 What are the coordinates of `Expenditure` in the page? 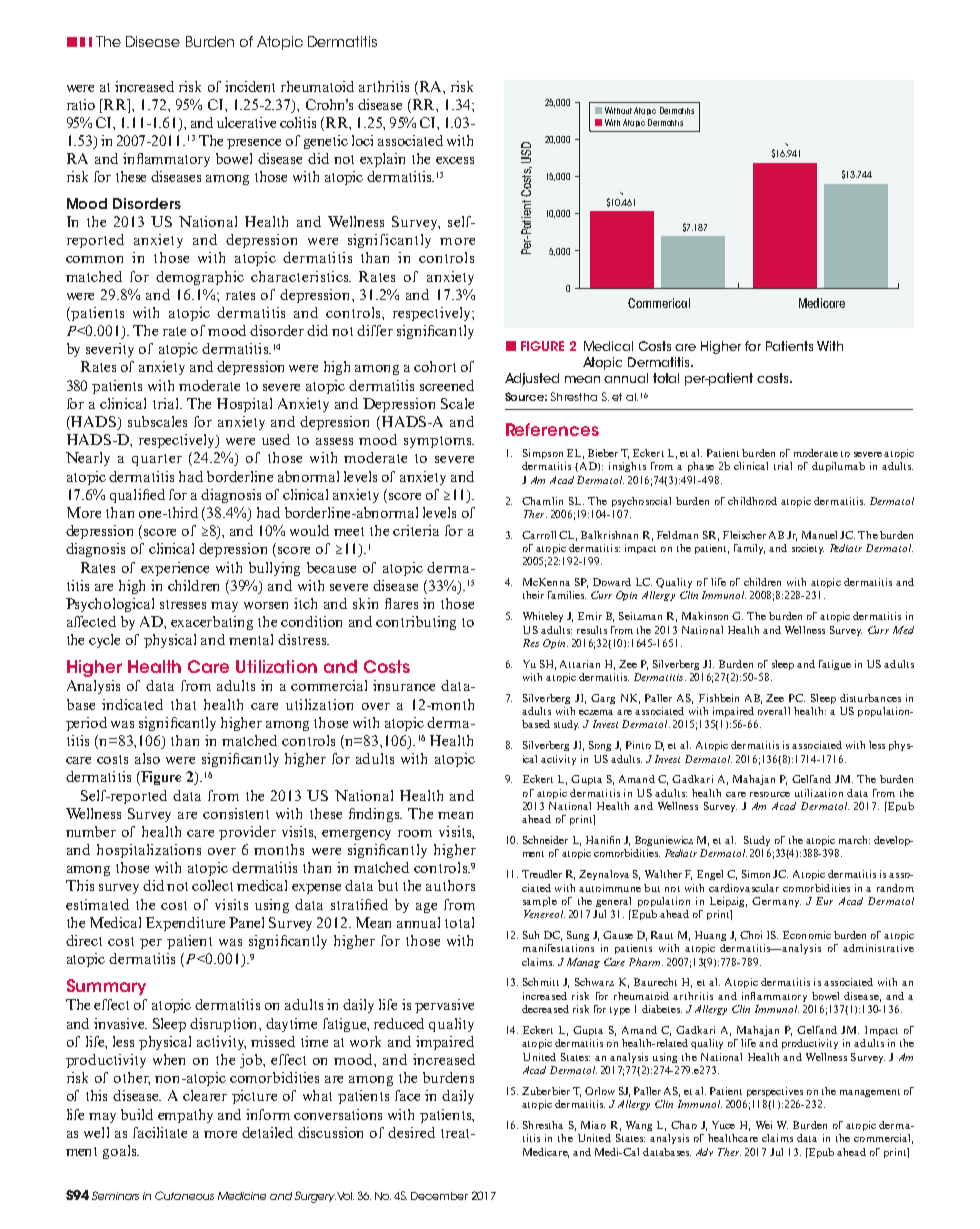 It's located at (185, 924).
